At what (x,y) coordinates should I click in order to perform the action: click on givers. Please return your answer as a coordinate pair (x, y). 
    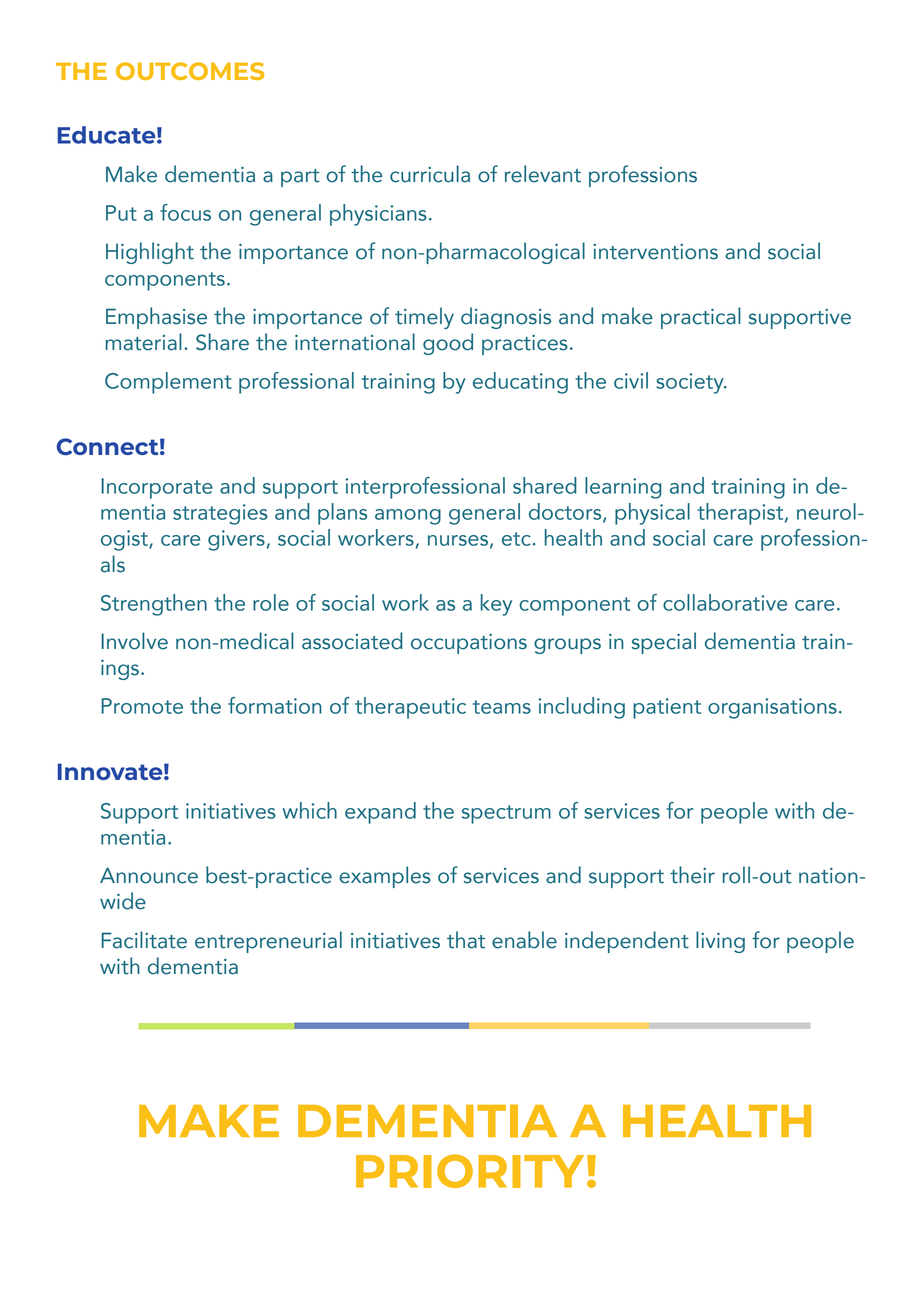
    Looking at the image, I should click on (237, 540).
